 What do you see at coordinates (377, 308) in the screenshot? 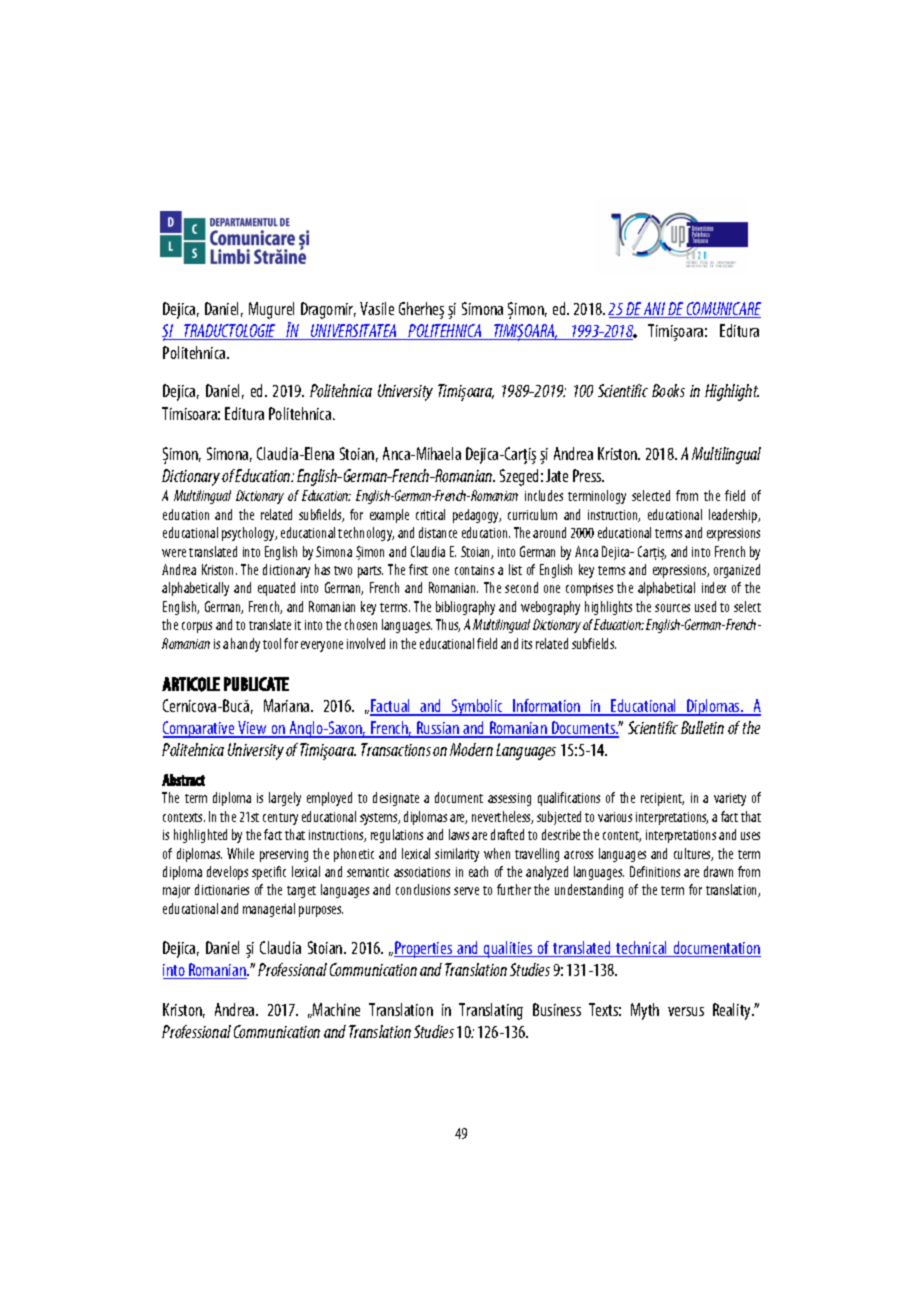
I see `Vasile` at bounding box center [377, 308].
